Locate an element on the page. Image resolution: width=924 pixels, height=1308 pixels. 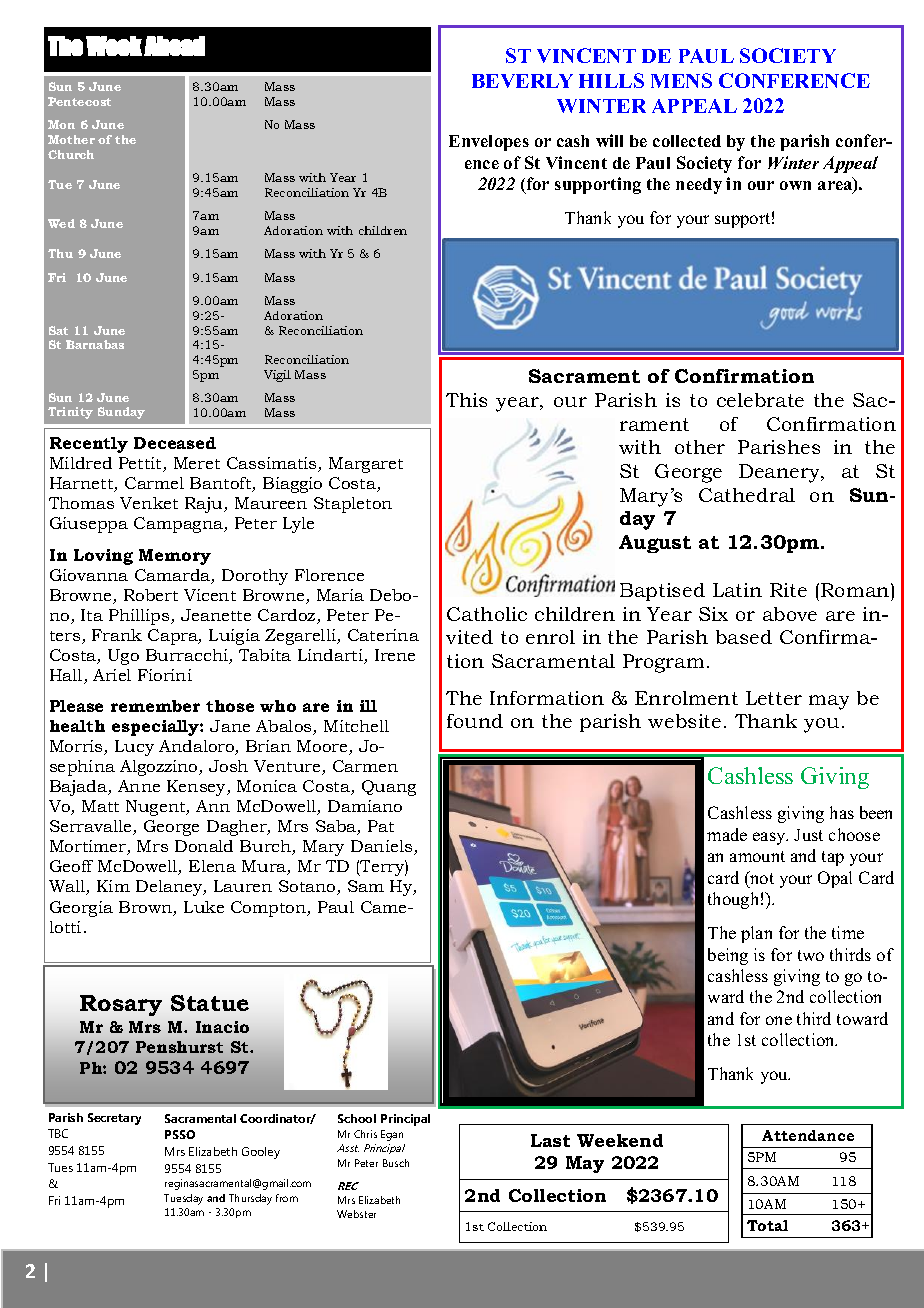
BEVERLY is located at coordinates (522, 81).
